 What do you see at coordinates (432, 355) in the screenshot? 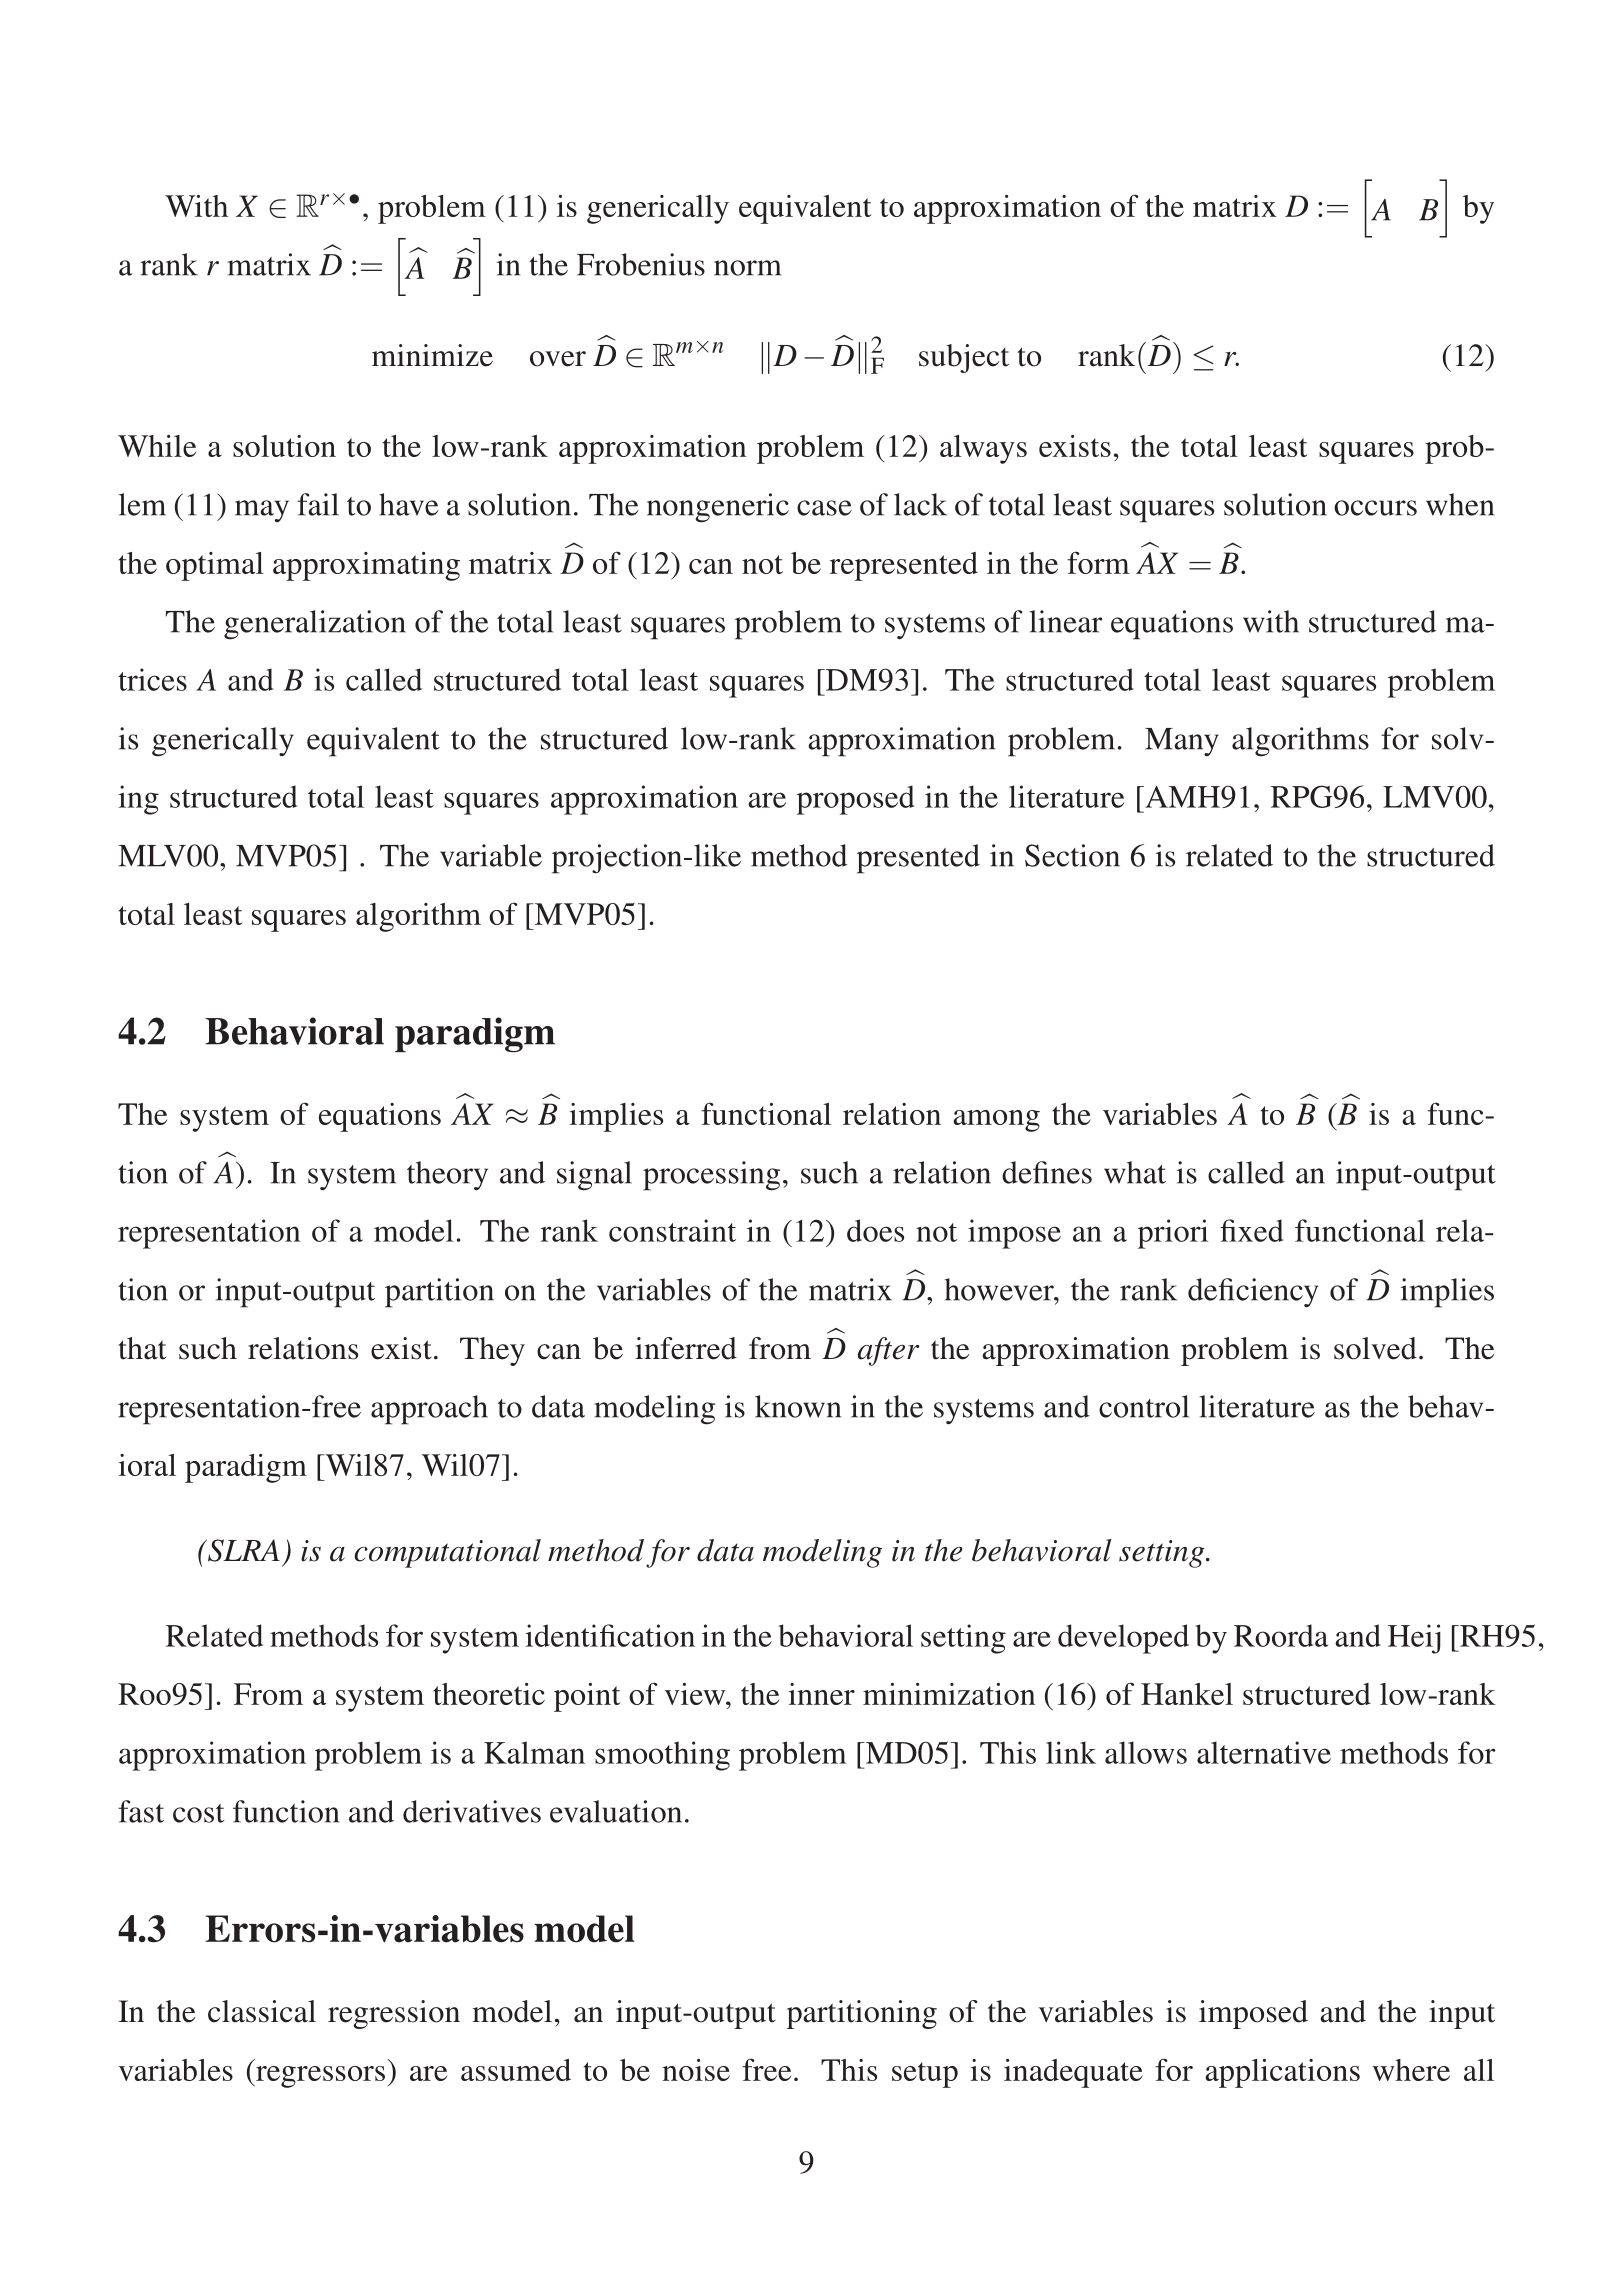
I see `minimize` at bounding box center [432, 355].
